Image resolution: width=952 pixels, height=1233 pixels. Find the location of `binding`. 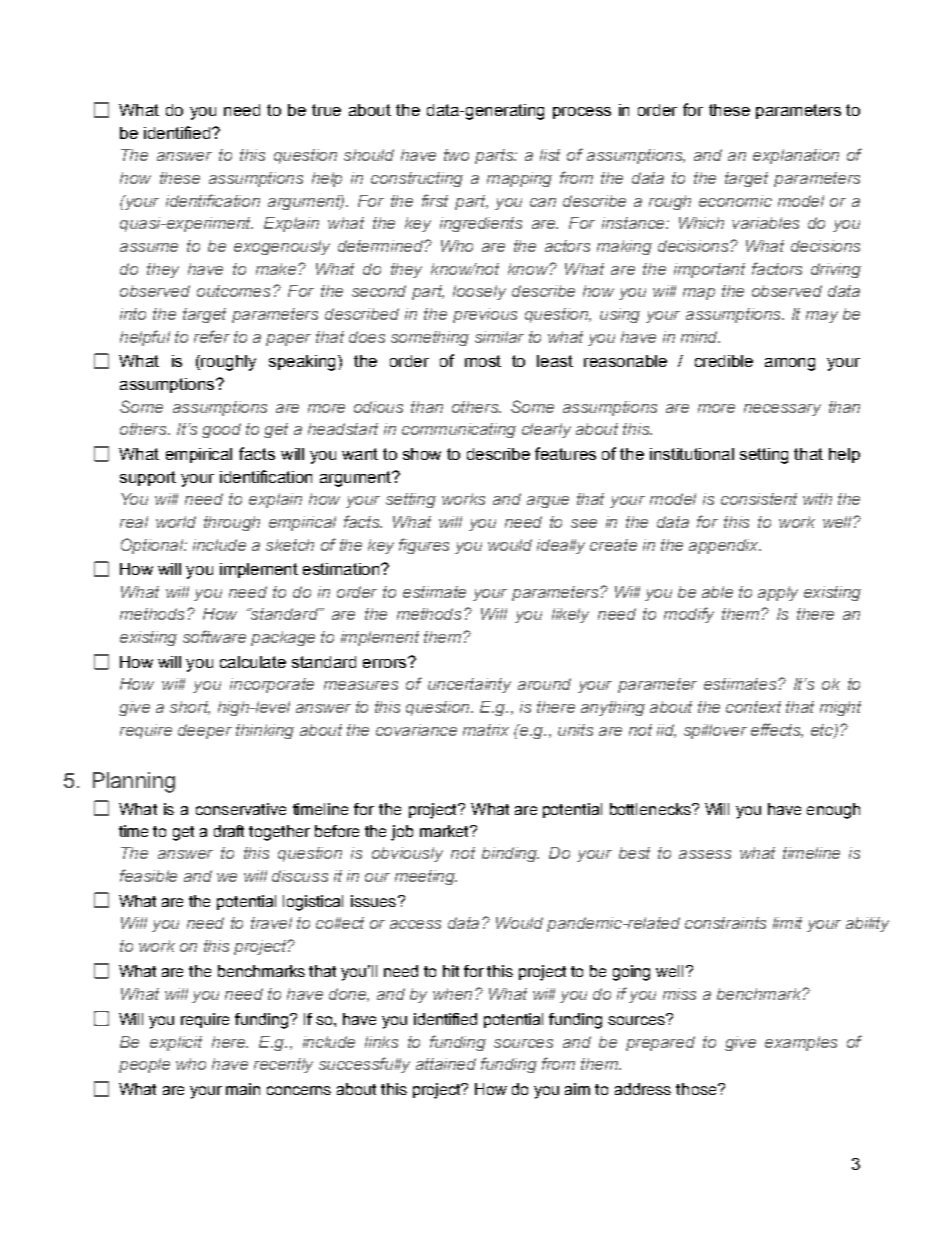

binding is located at coordinates (510, 854).
